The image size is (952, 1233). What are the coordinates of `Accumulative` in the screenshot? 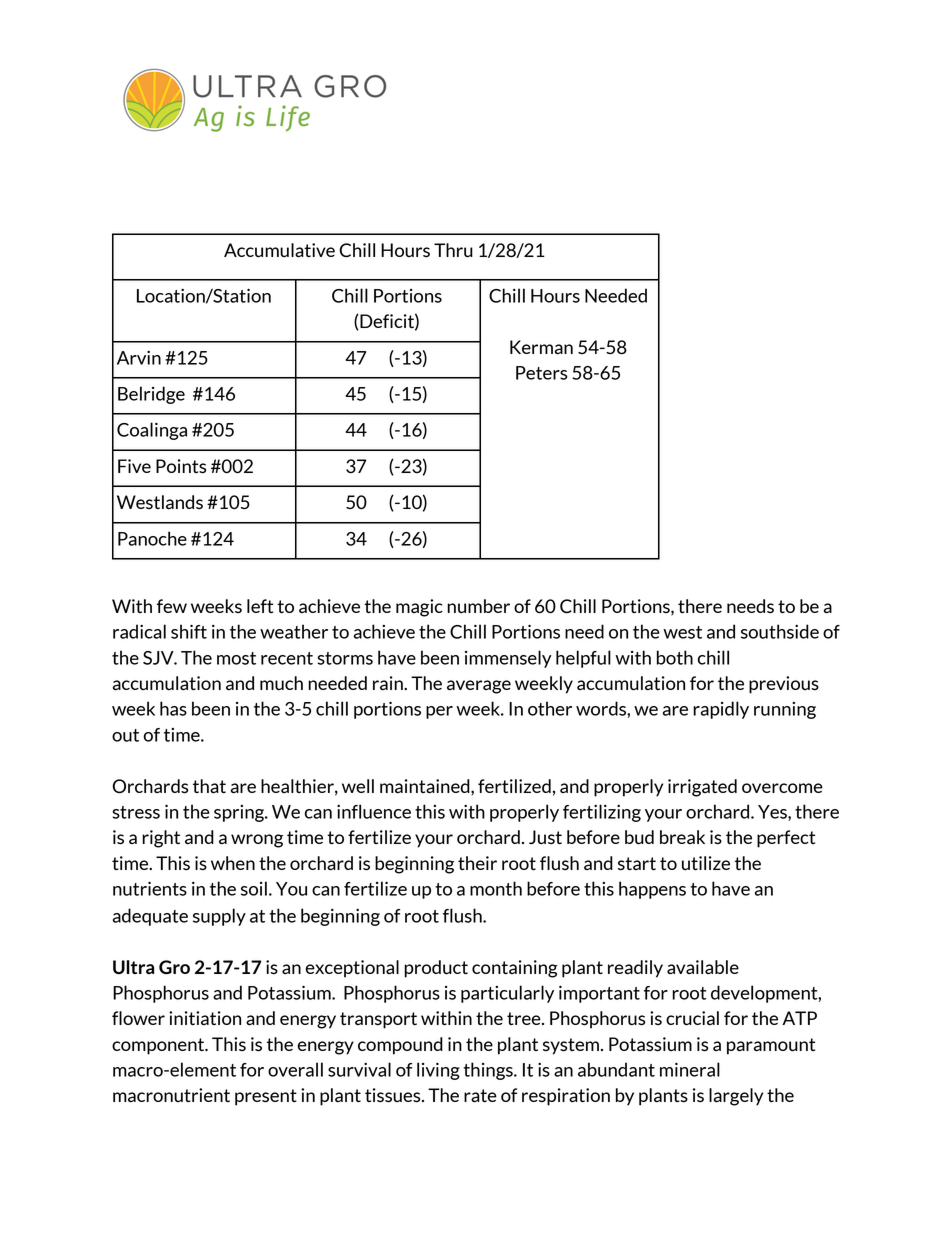 It's located at (279, 250).
